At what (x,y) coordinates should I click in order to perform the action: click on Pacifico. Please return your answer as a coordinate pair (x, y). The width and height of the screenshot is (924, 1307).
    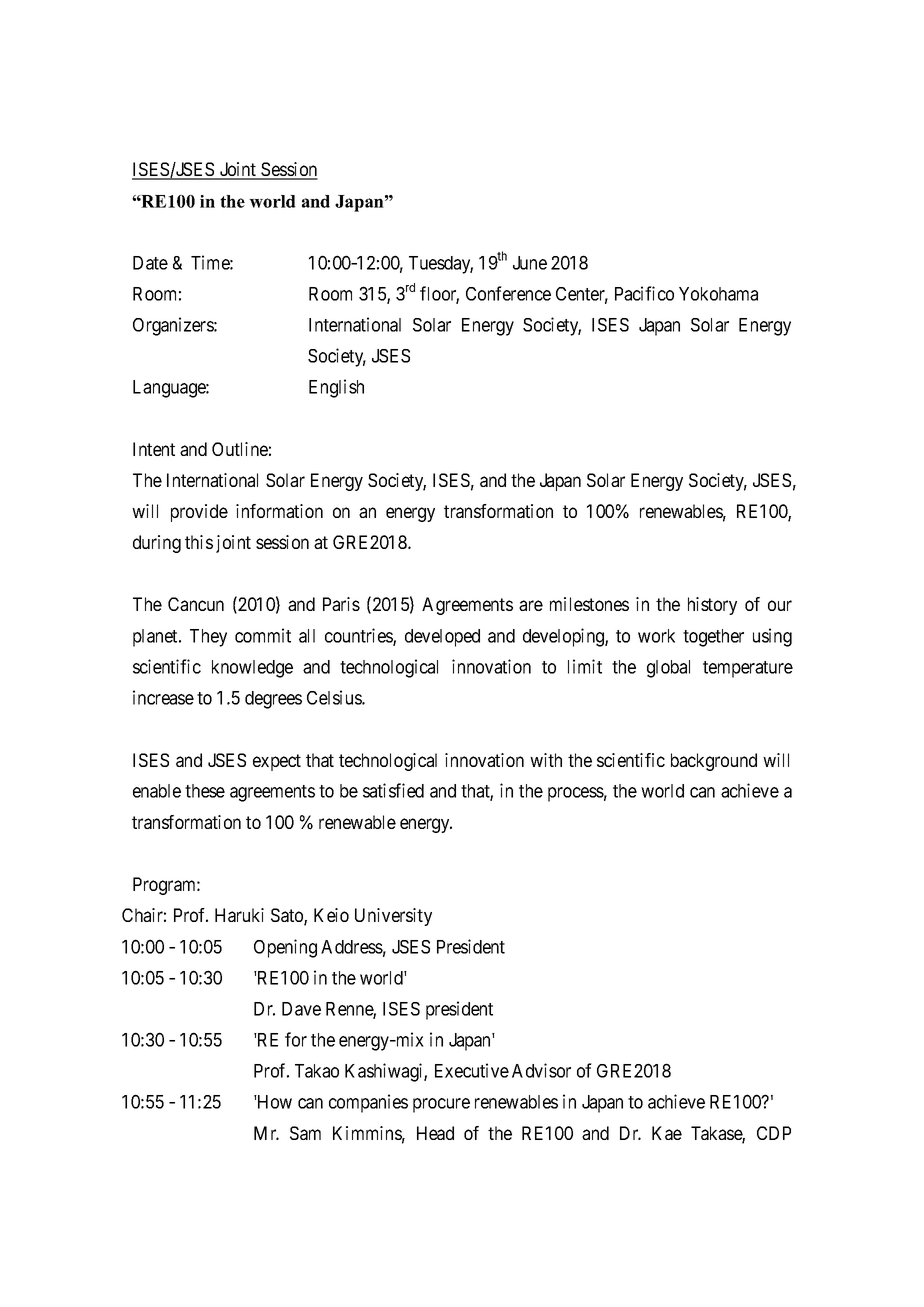
    Looking at the image, I should click on (644, 293).
